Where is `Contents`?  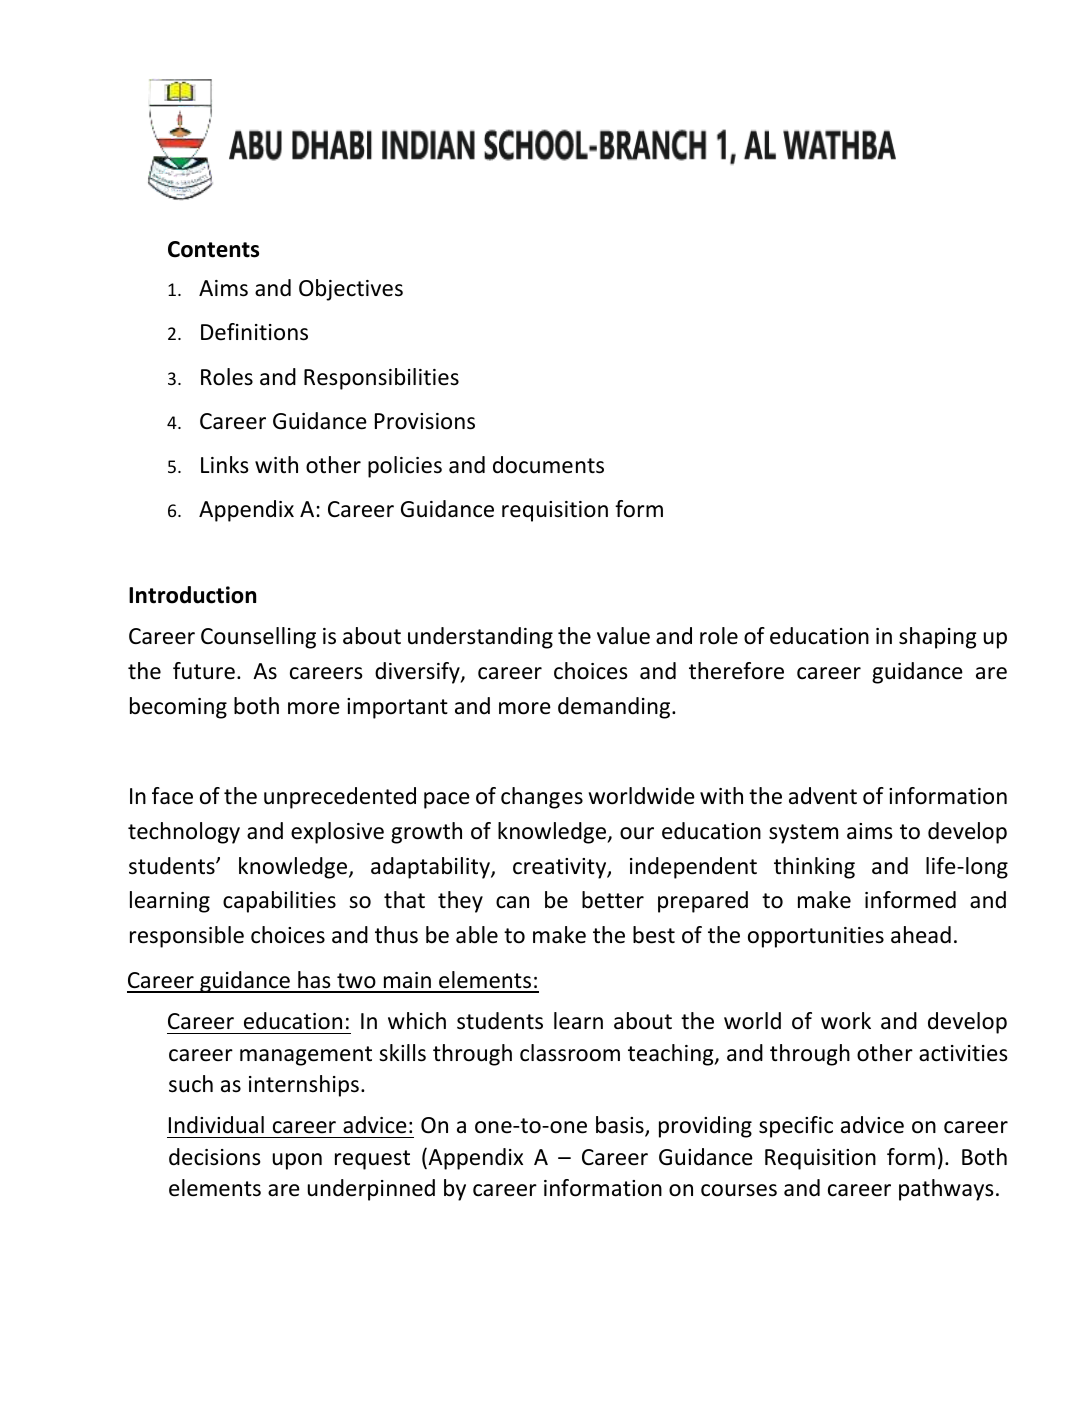
Contents is located at coordinates (213, 249).
